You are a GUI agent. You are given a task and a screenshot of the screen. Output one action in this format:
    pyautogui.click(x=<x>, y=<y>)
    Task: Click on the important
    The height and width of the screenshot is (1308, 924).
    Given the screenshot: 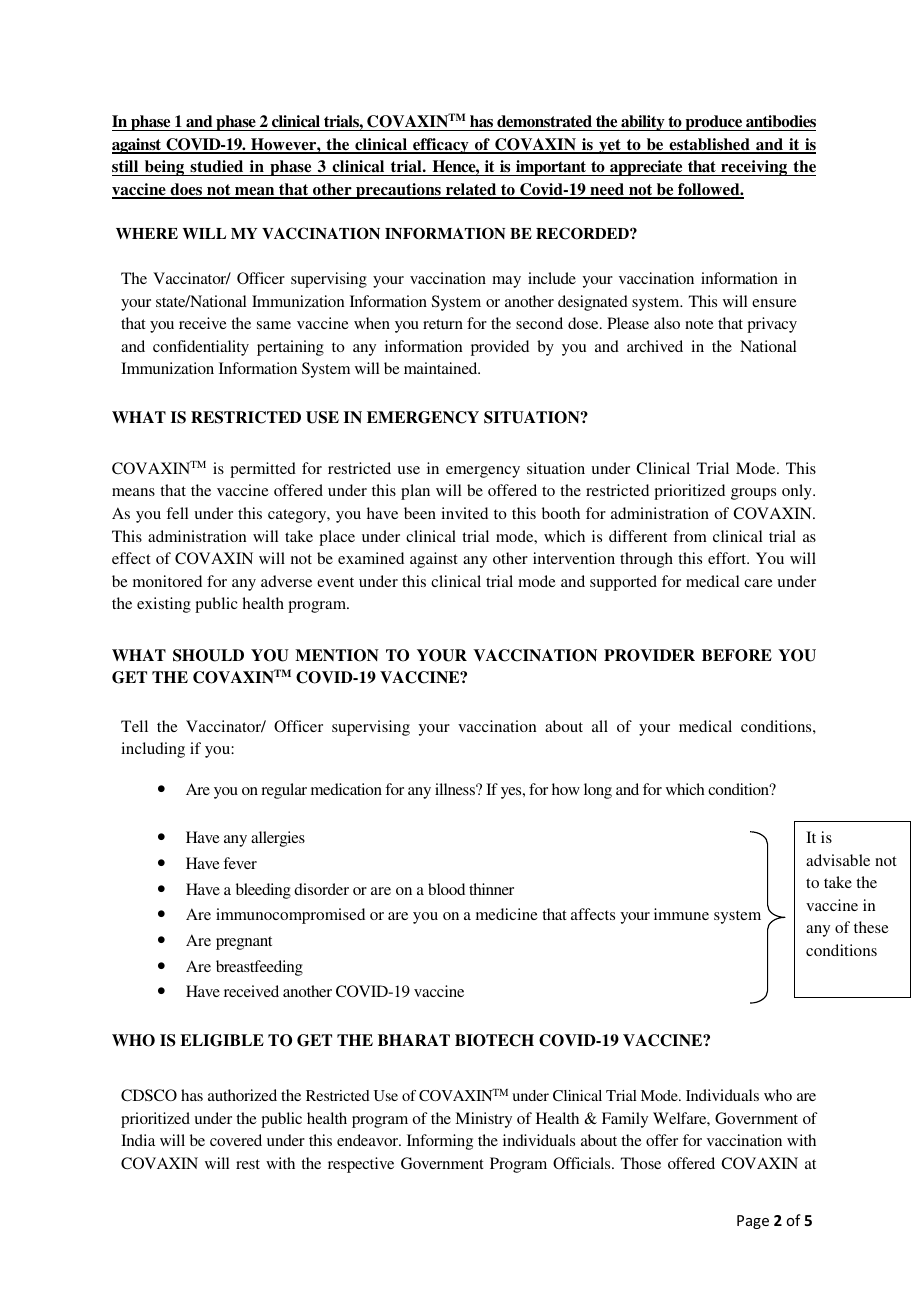 What is the action you would take?
    pyautogui.click(x=551, y=168)
